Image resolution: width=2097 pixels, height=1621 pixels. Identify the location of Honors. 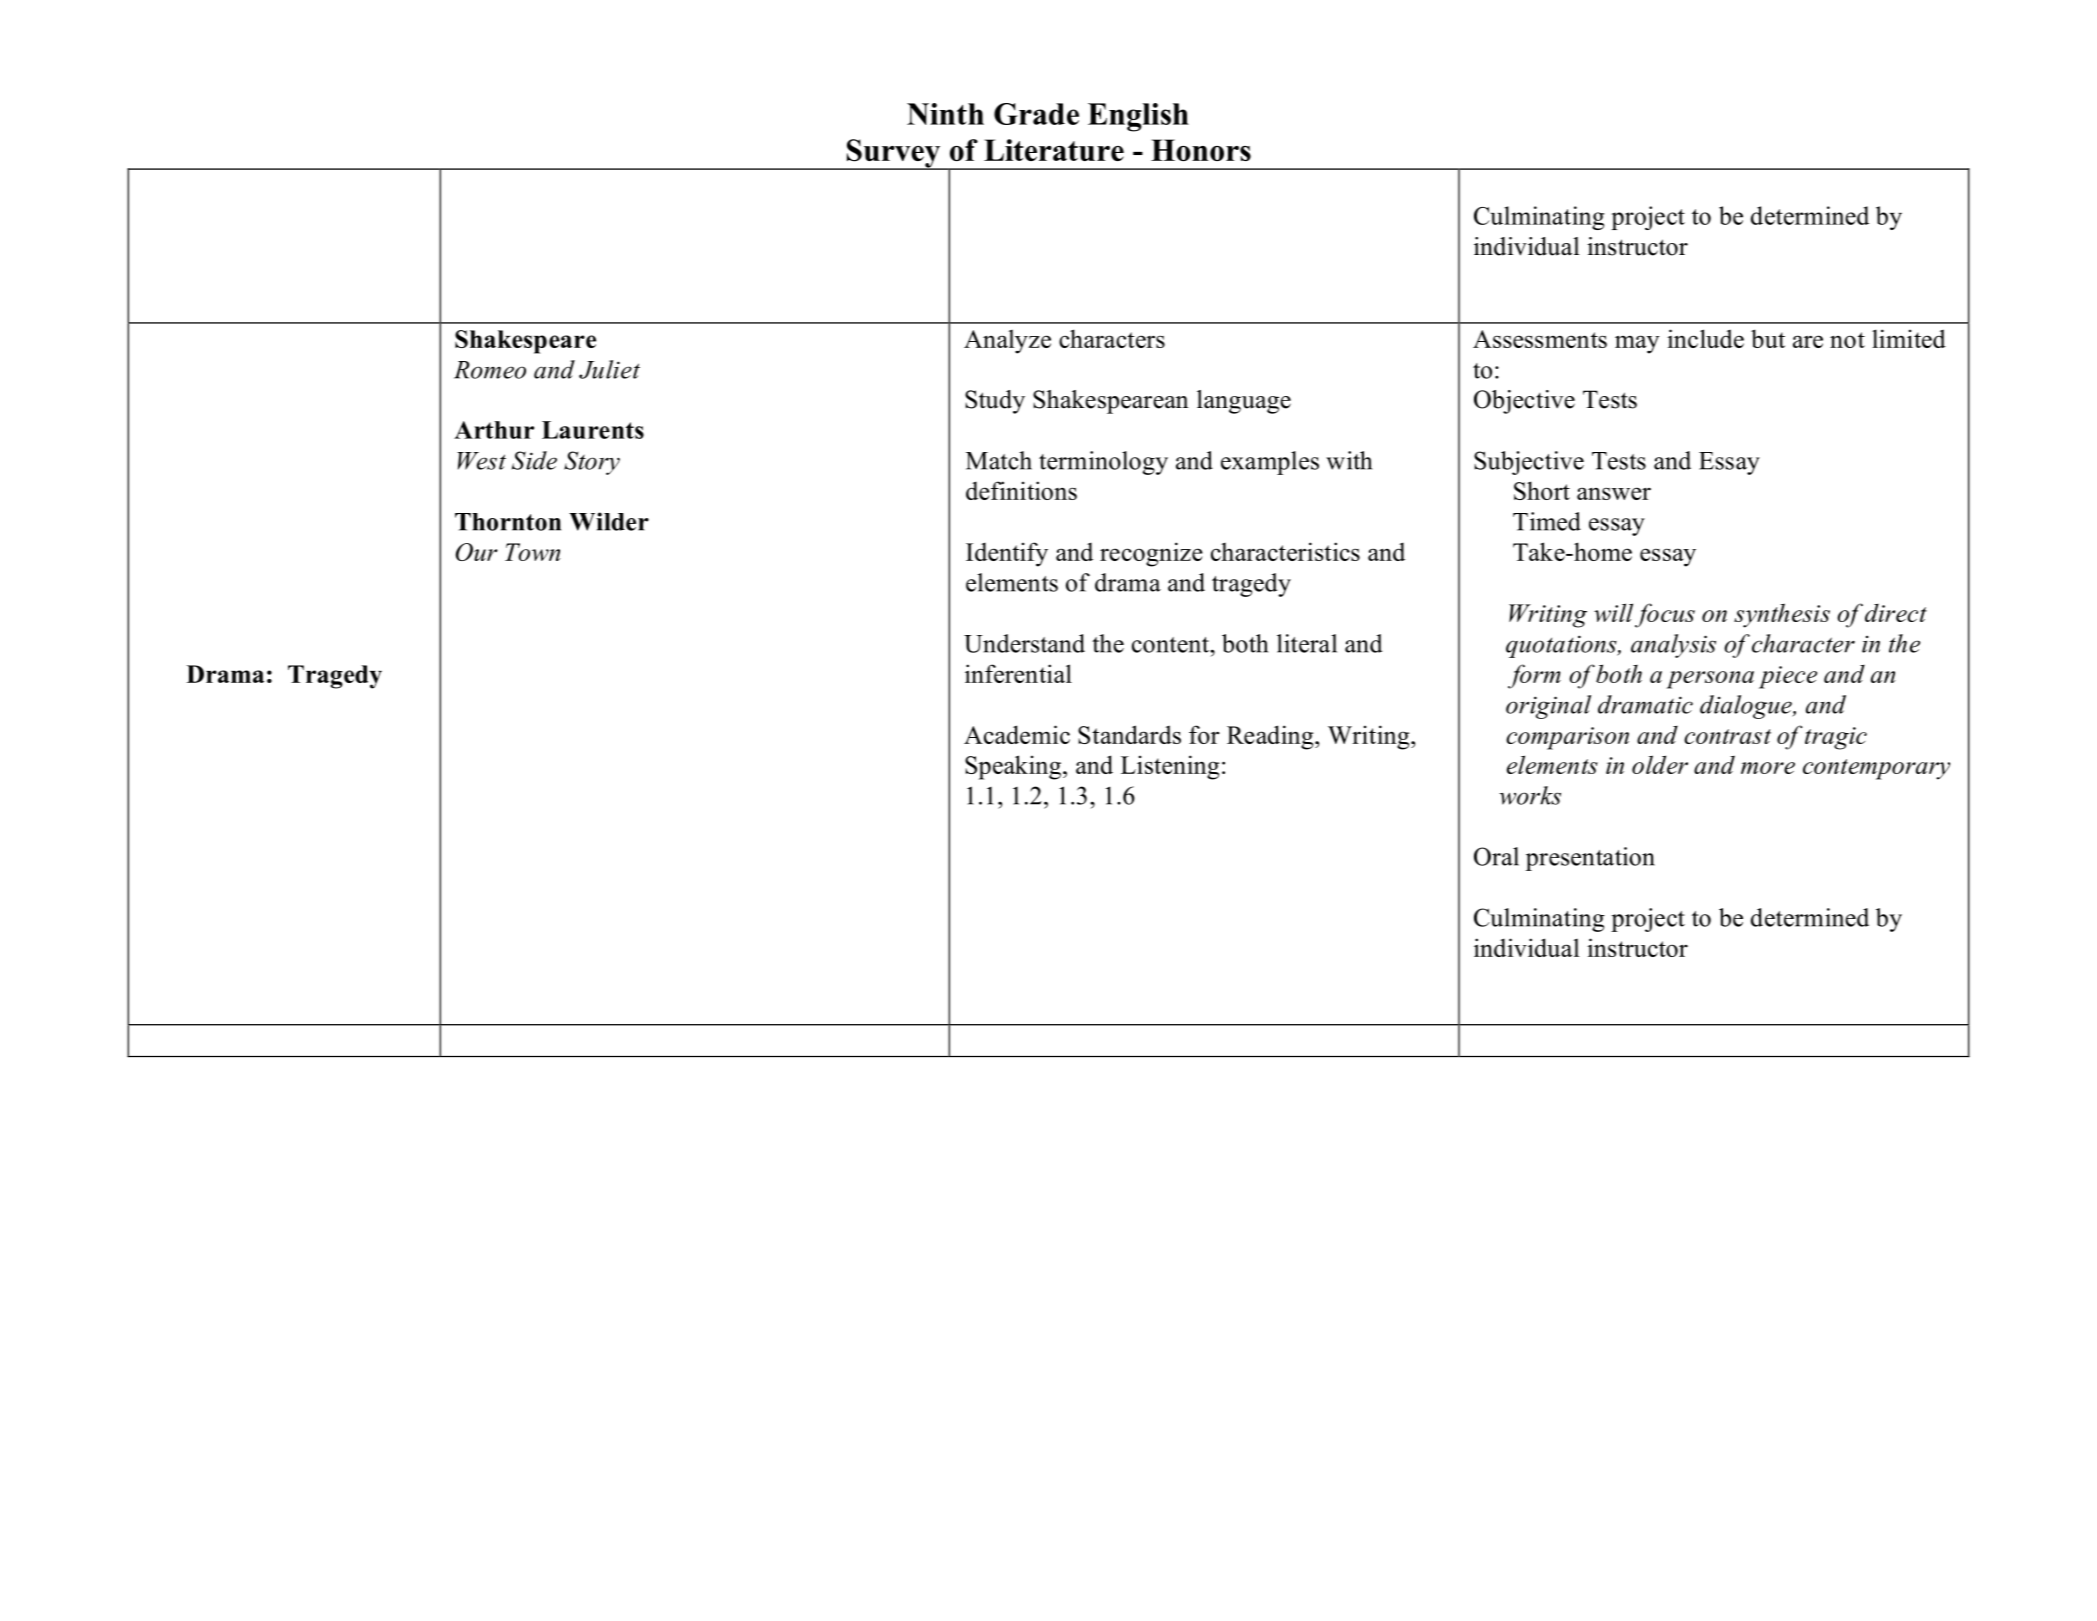
(1201, 150).
